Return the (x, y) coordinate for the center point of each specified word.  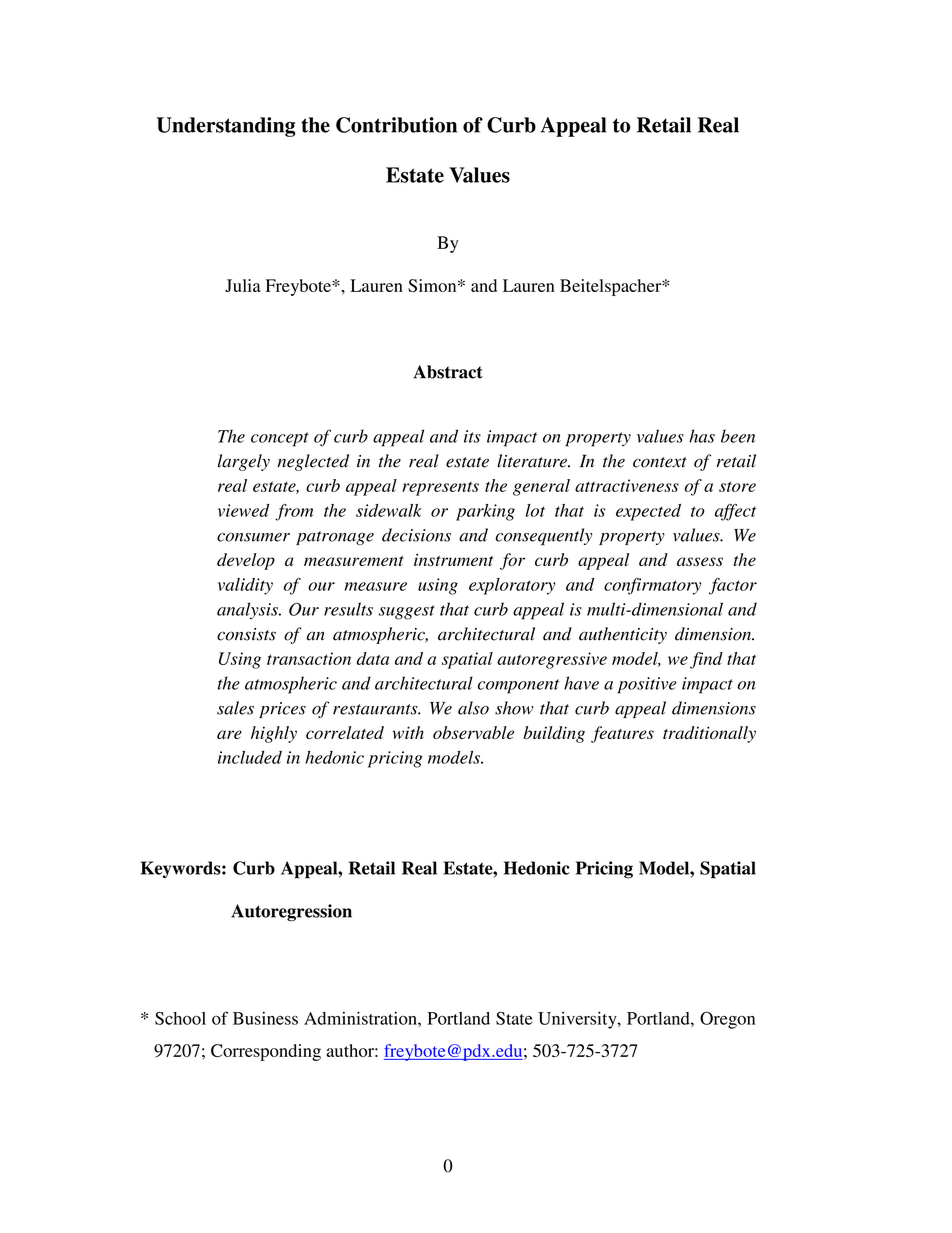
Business (265, 1018)
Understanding (226, 127)
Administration (361, 1018)
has (702, 436)
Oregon (727, 1020)
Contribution (396, 125)
